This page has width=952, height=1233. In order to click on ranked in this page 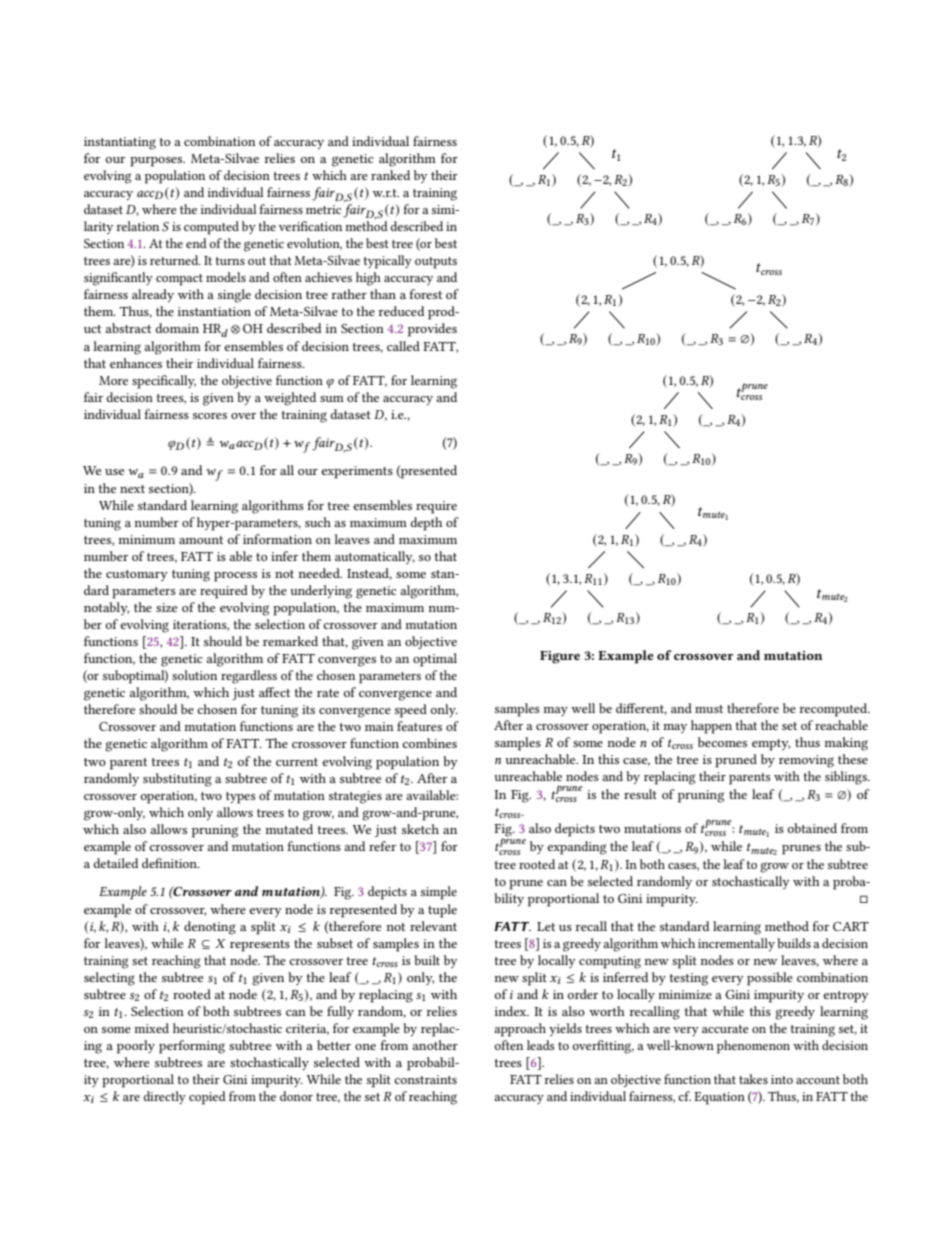, I will do `click(390, 175)`.
